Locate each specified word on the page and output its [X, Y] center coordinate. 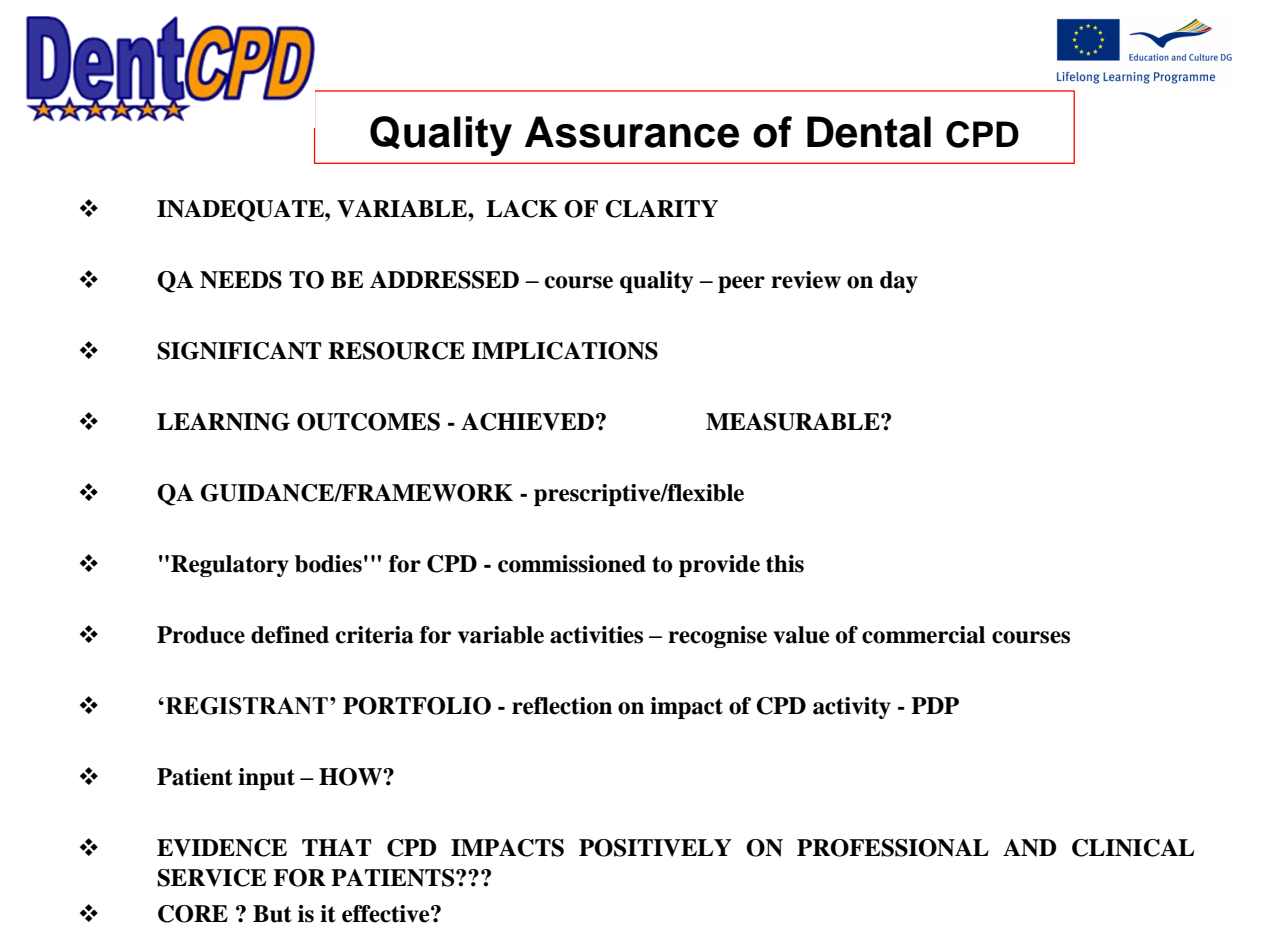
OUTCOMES [368, 422]
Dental [869, 132]
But [272, 914]
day [899, 282]
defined [290, 635]
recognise [717, 637]
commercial [923, 635]
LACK [522, 209]
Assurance [632, 132]
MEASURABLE [794, 422]
